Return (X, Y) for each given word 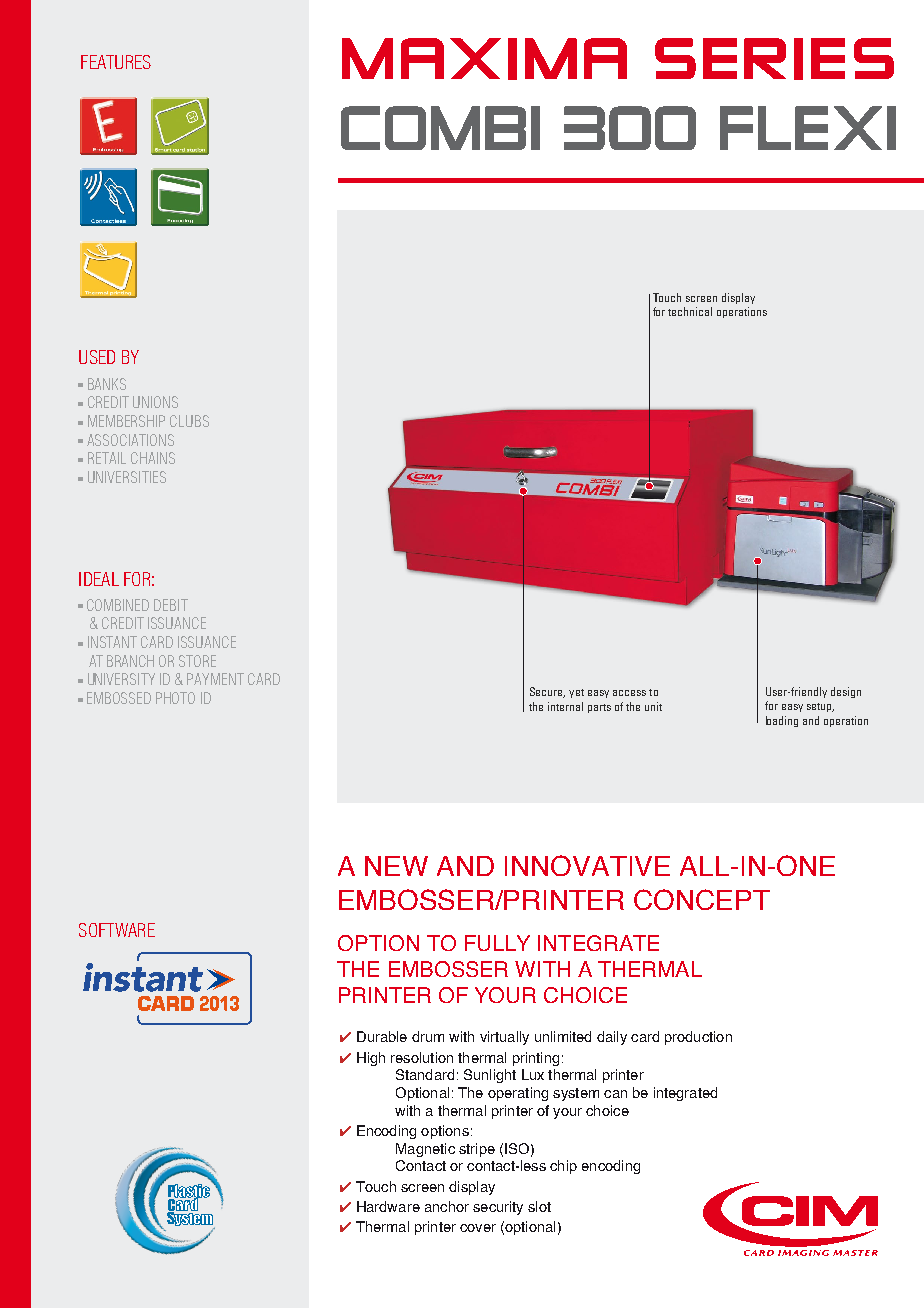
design (846, 692)
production (698, 1038)
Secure (547, 692)
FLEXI (808, 128)
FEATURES (116, 62)
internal (565, 706)
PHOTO (175, 698)
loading (782, 721)
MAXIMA (484, 59)
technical (690, 311)
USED (97, 357)
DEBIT (171, 605)
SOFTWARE (117, 930)
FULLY (497, 943)
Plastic (189, 1192)
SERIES (774, 59)
